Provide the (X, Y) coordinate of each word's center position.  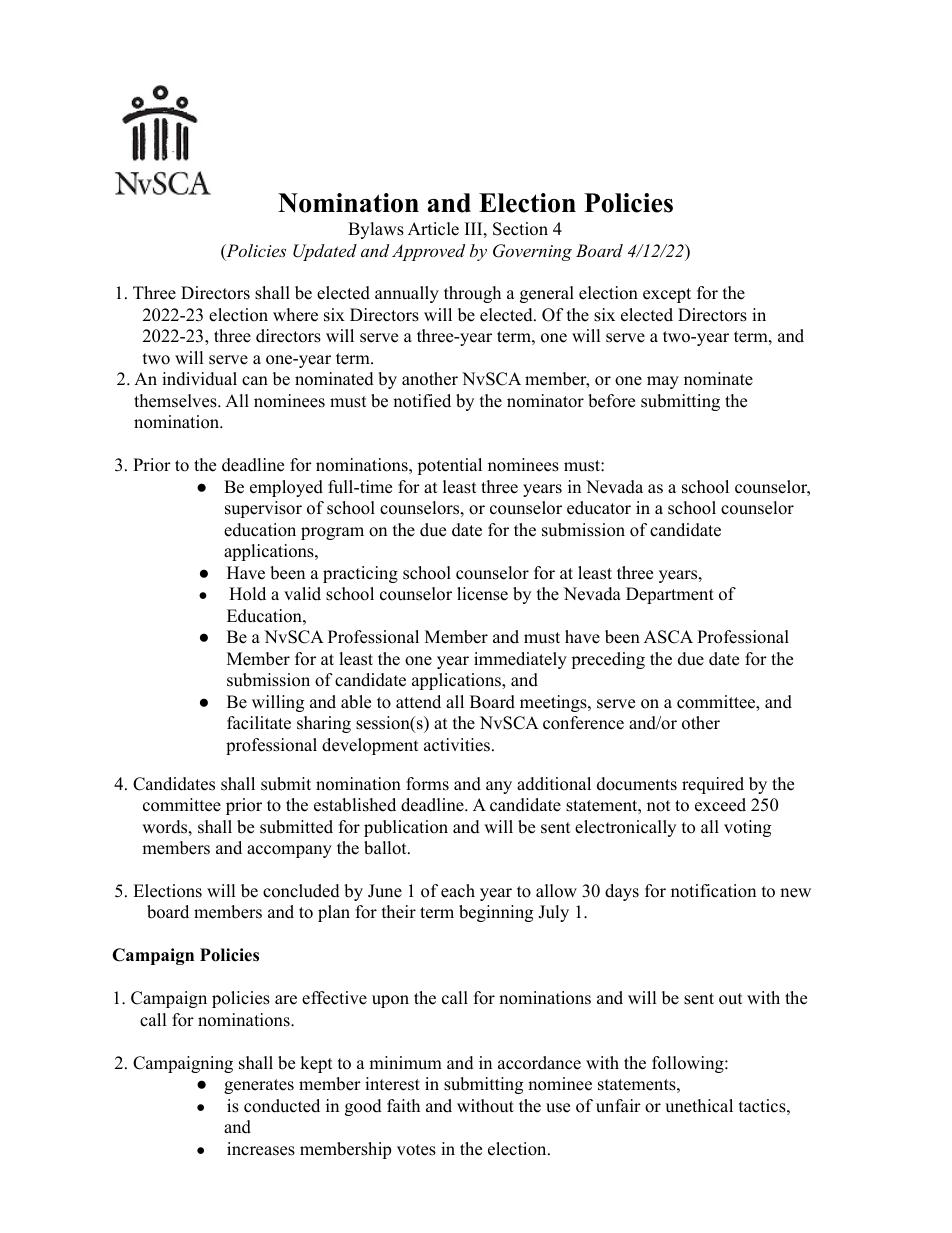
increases (261, 1149)
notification (713, 891)
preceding (608, 660)
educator (599, 508)
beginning (496, 913)
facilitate (259, 723)
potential (449, 466)
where (295, 315)
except (667, 295)
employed (286, 488)
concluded (301, 891)
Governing (532, 252)
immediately (520, 660)
